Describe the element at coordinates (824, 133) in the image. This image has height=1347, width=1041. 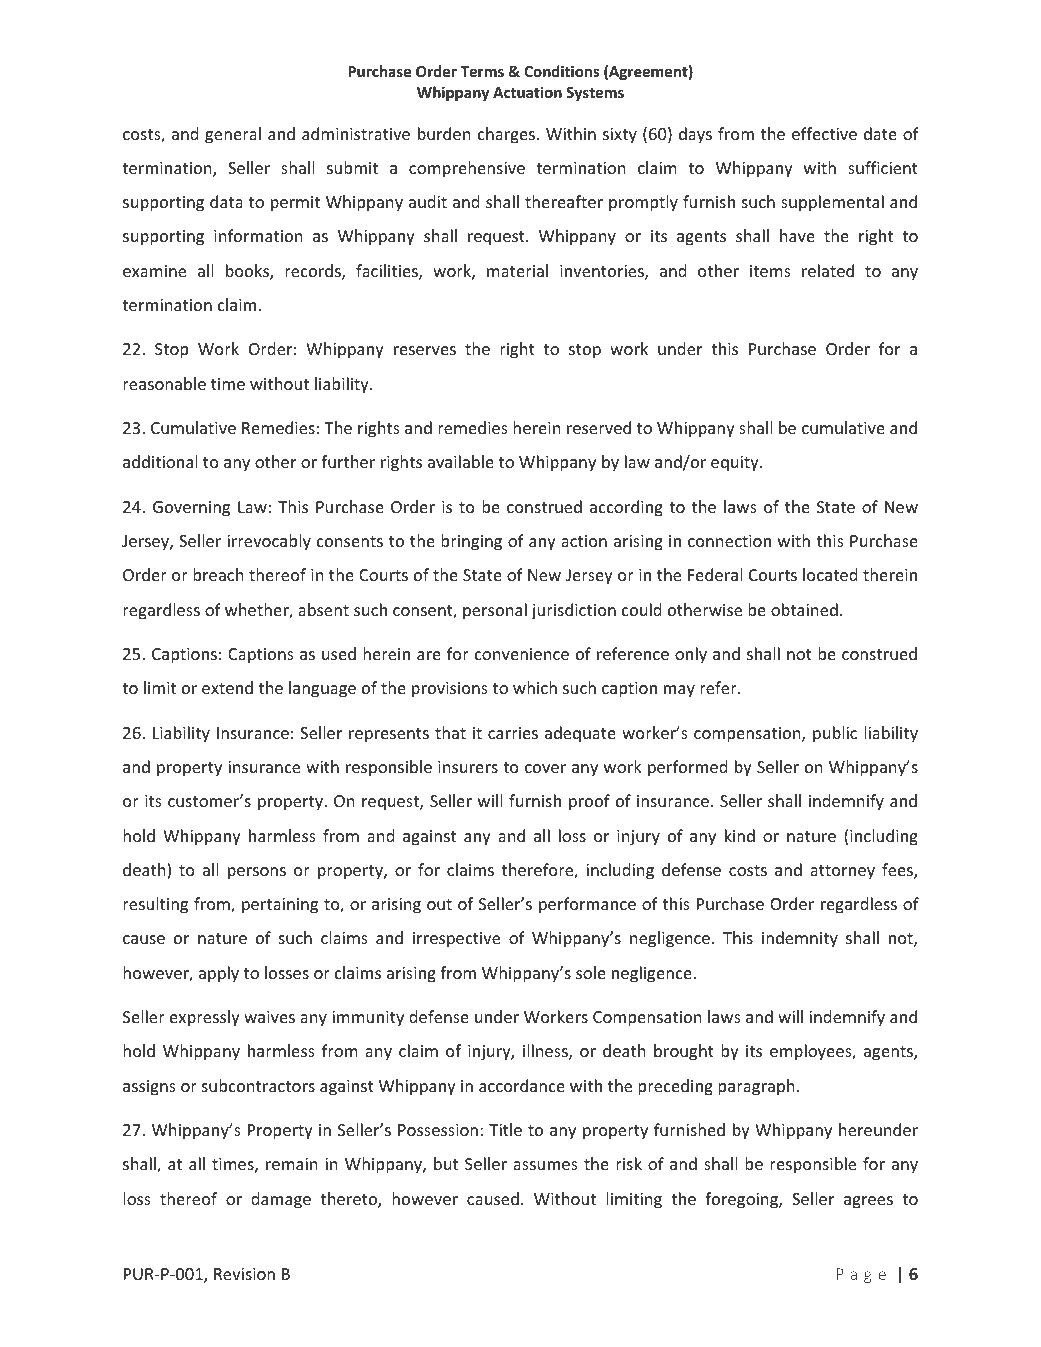
I see `effective` at that location.
